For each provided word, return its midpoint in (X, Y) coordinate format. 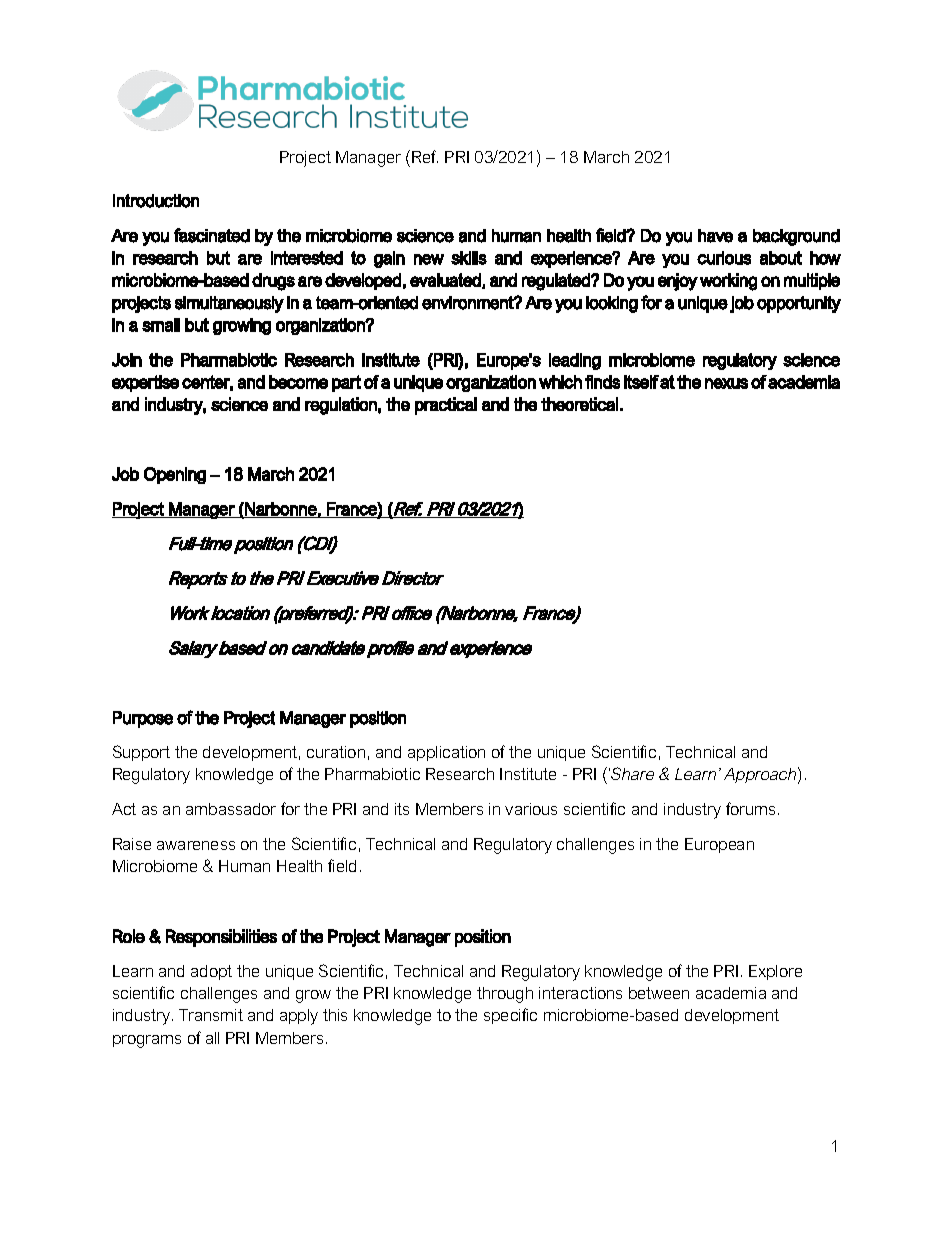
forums (750, 808)
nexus (726, 383)
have (715, 236)
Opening (175, 475)
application (446, 753)
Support (141, 753)
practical (446, 406)
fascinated (212, 235)
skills (469, 258)
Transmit (211, 1015)
